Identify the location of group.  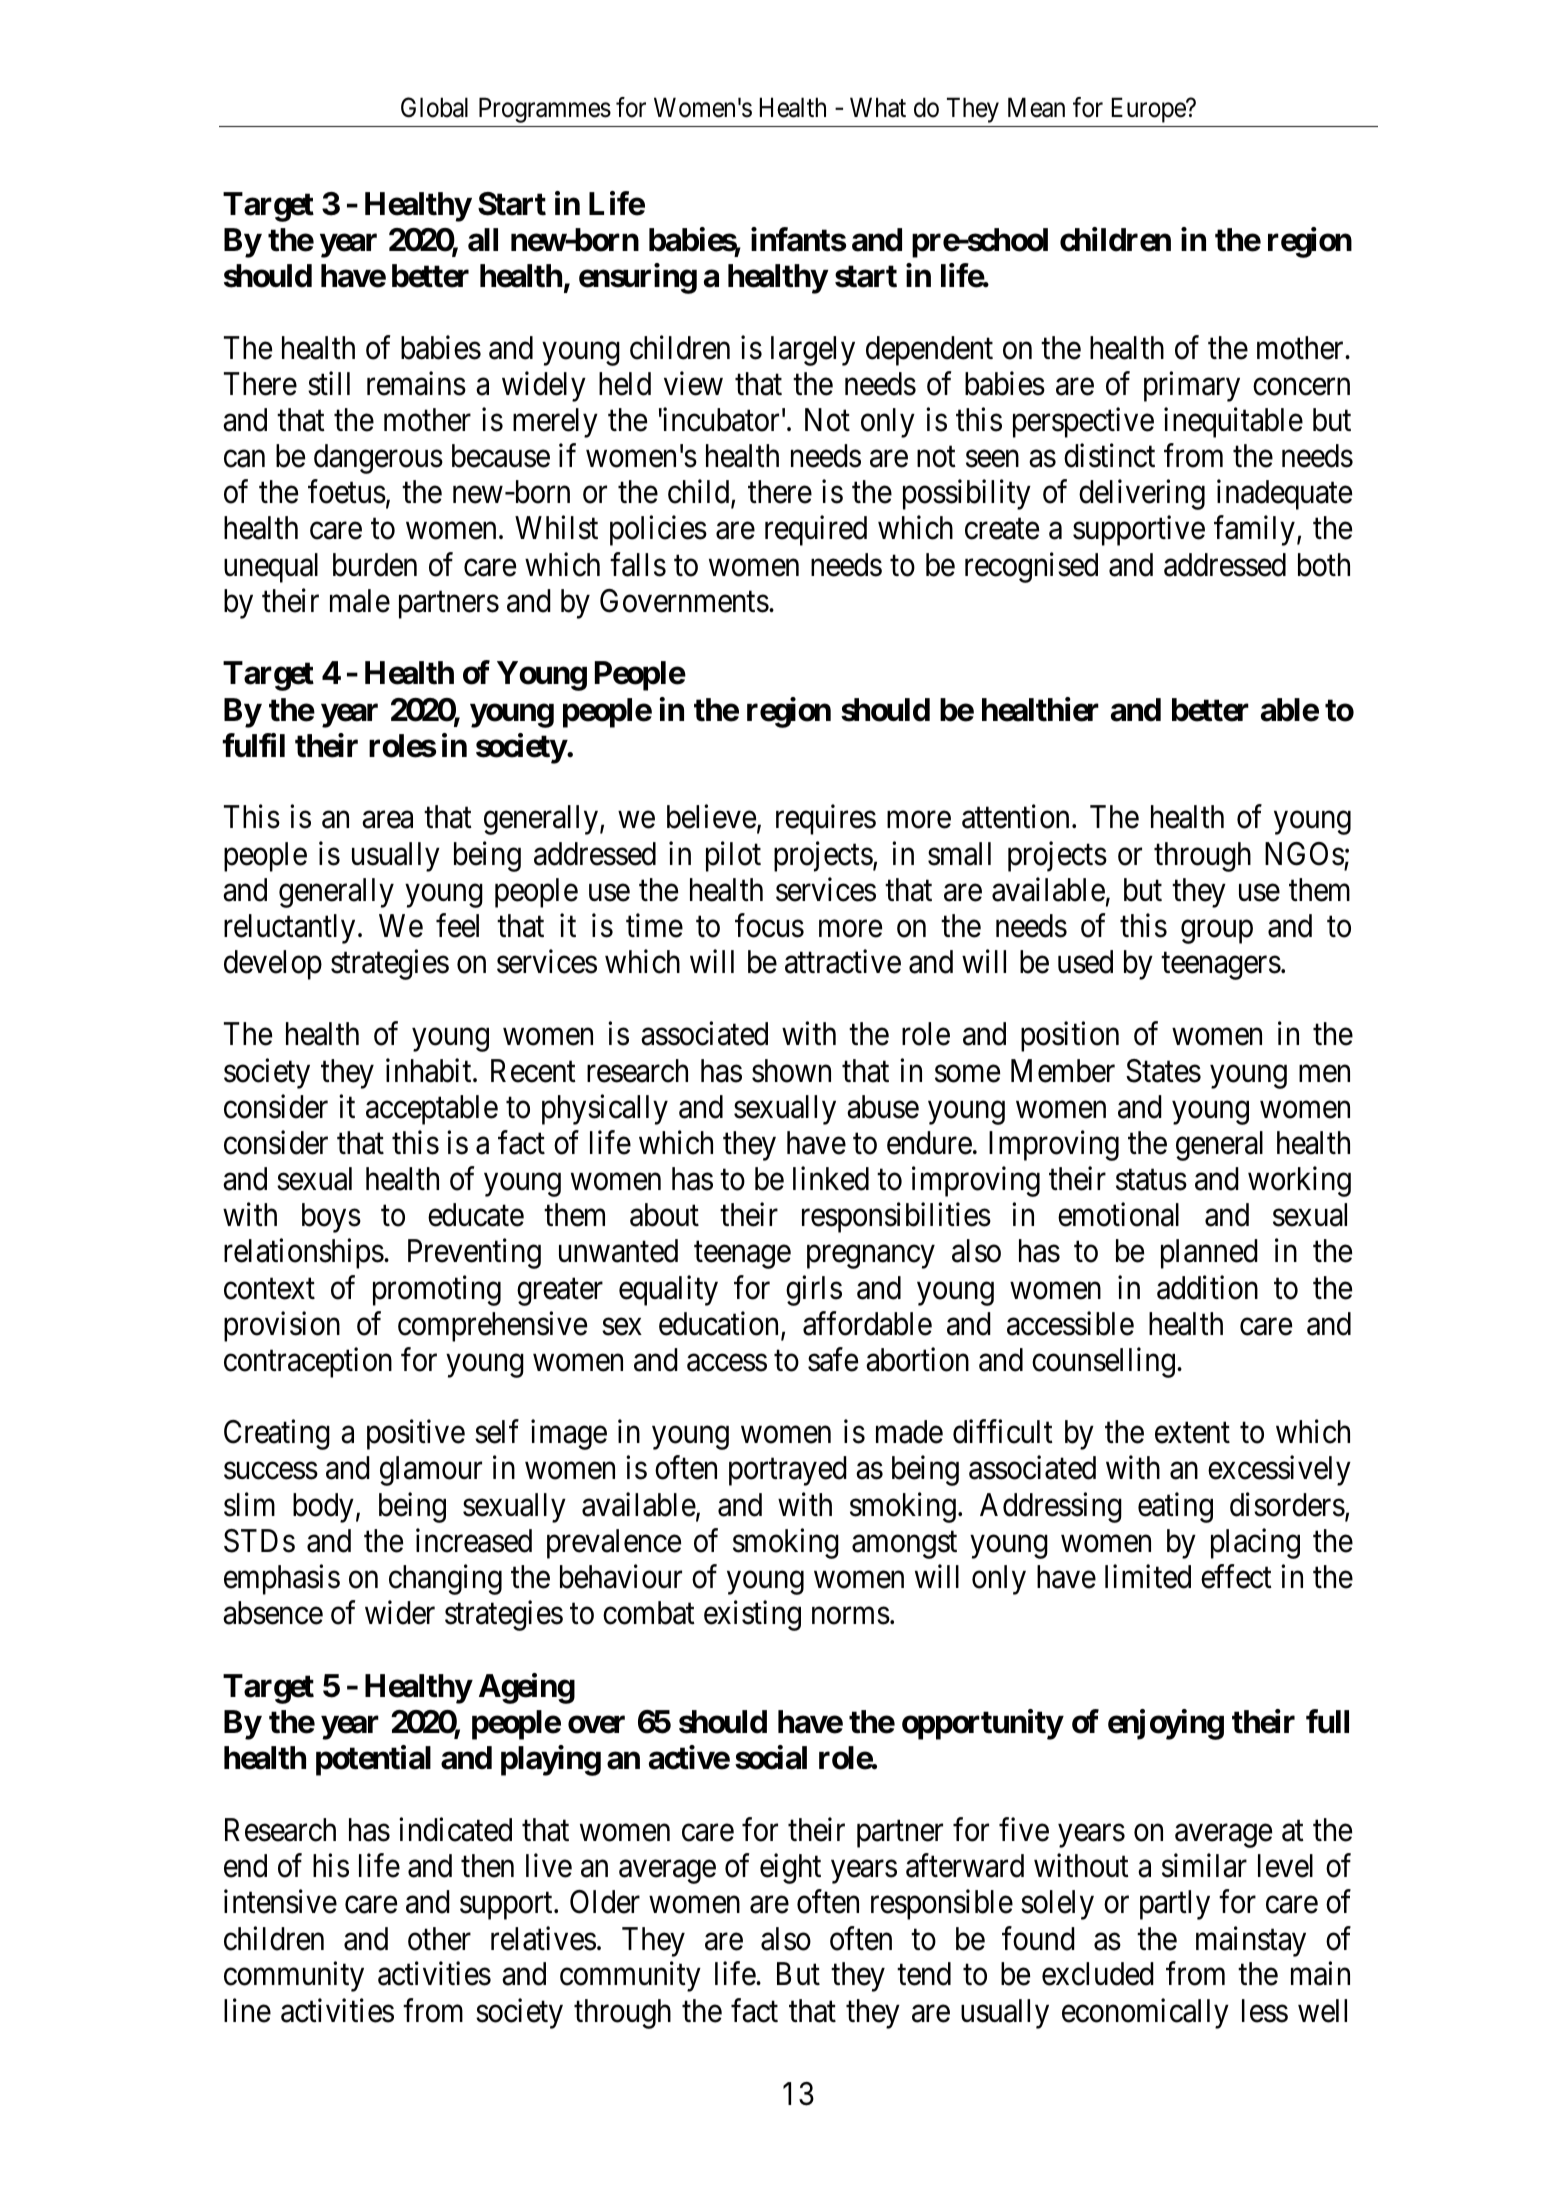
(1217, 932).
